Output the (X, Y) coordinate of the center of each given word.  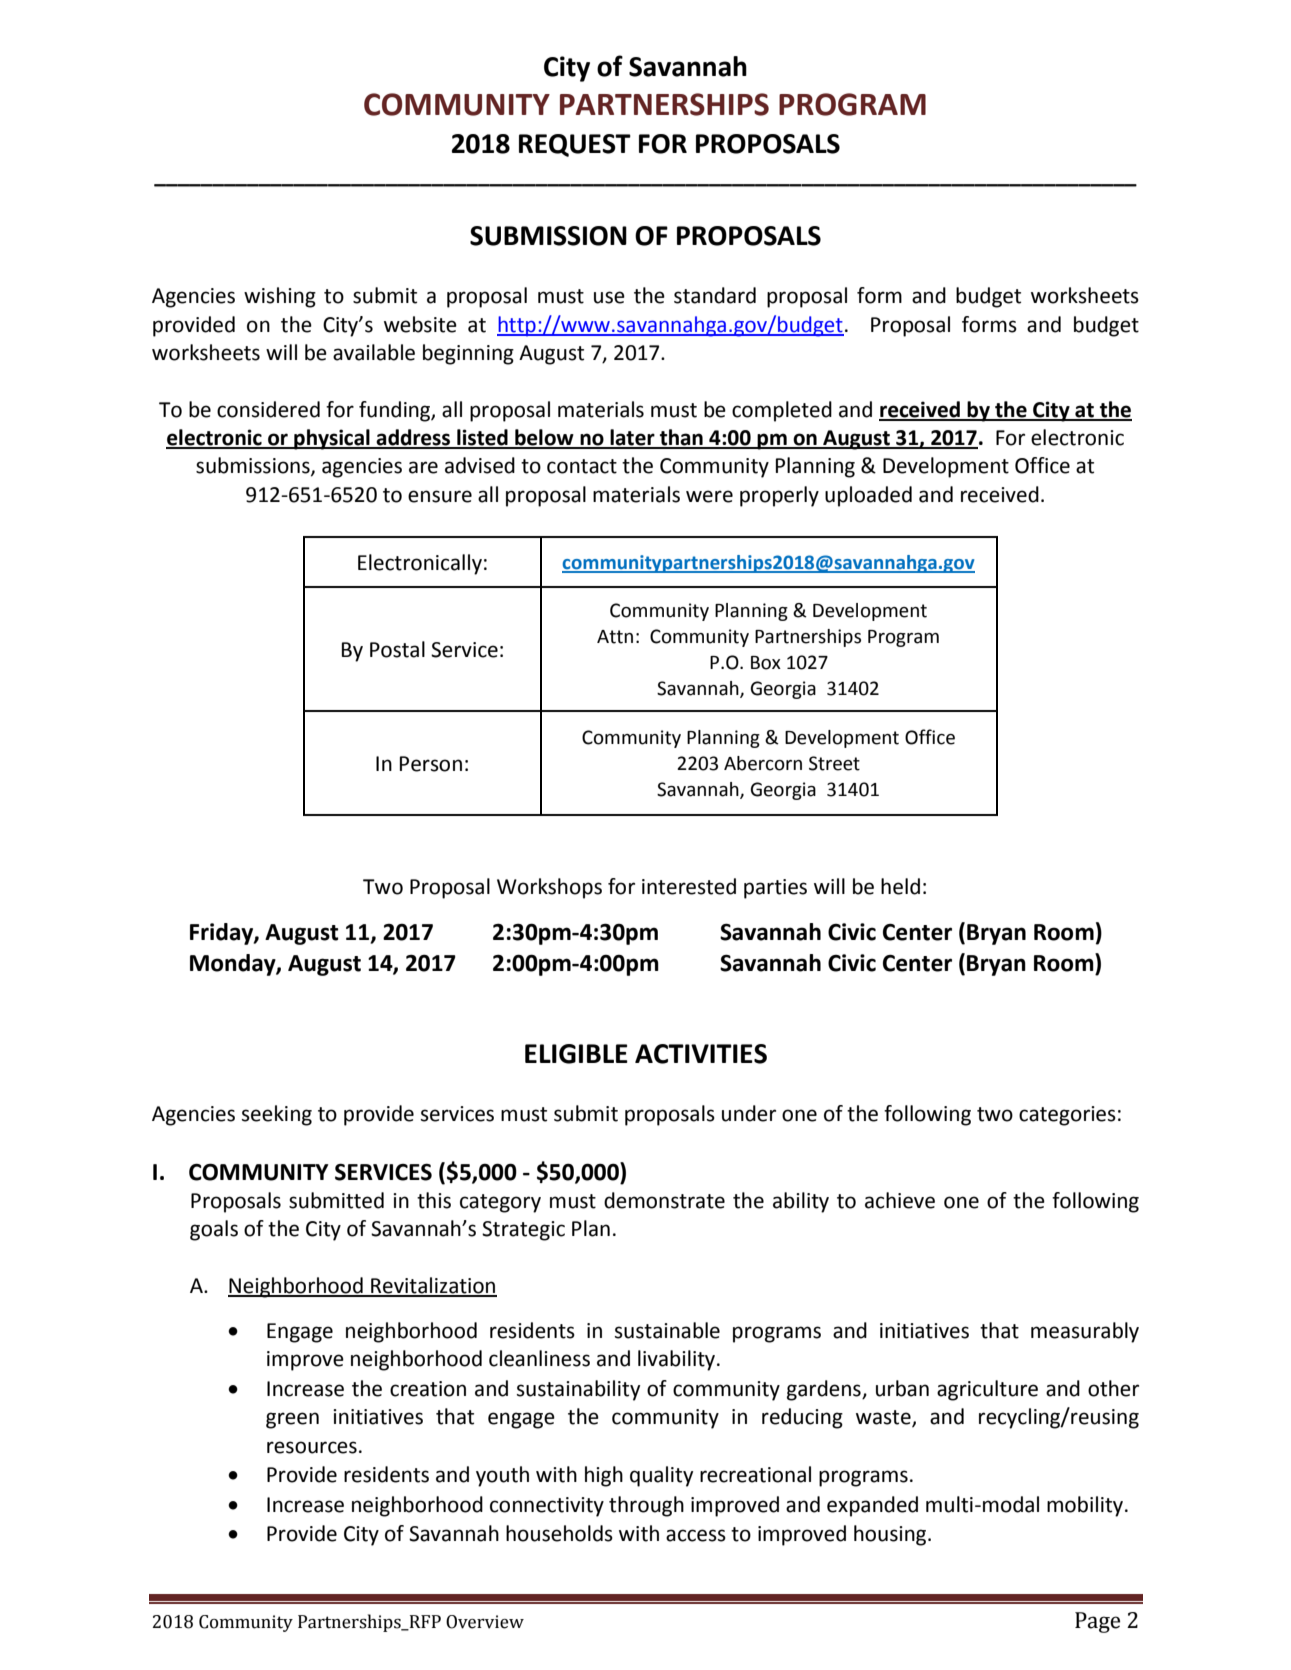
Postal (397, 649)
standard (715, 295)
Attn (615, 637)
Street (834, 763)
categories (1067, 1116)
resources (312, 1447)
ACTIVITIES (701, 1054)
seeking (277, 1115)
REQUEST (575, 145)
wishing (280, 297)
